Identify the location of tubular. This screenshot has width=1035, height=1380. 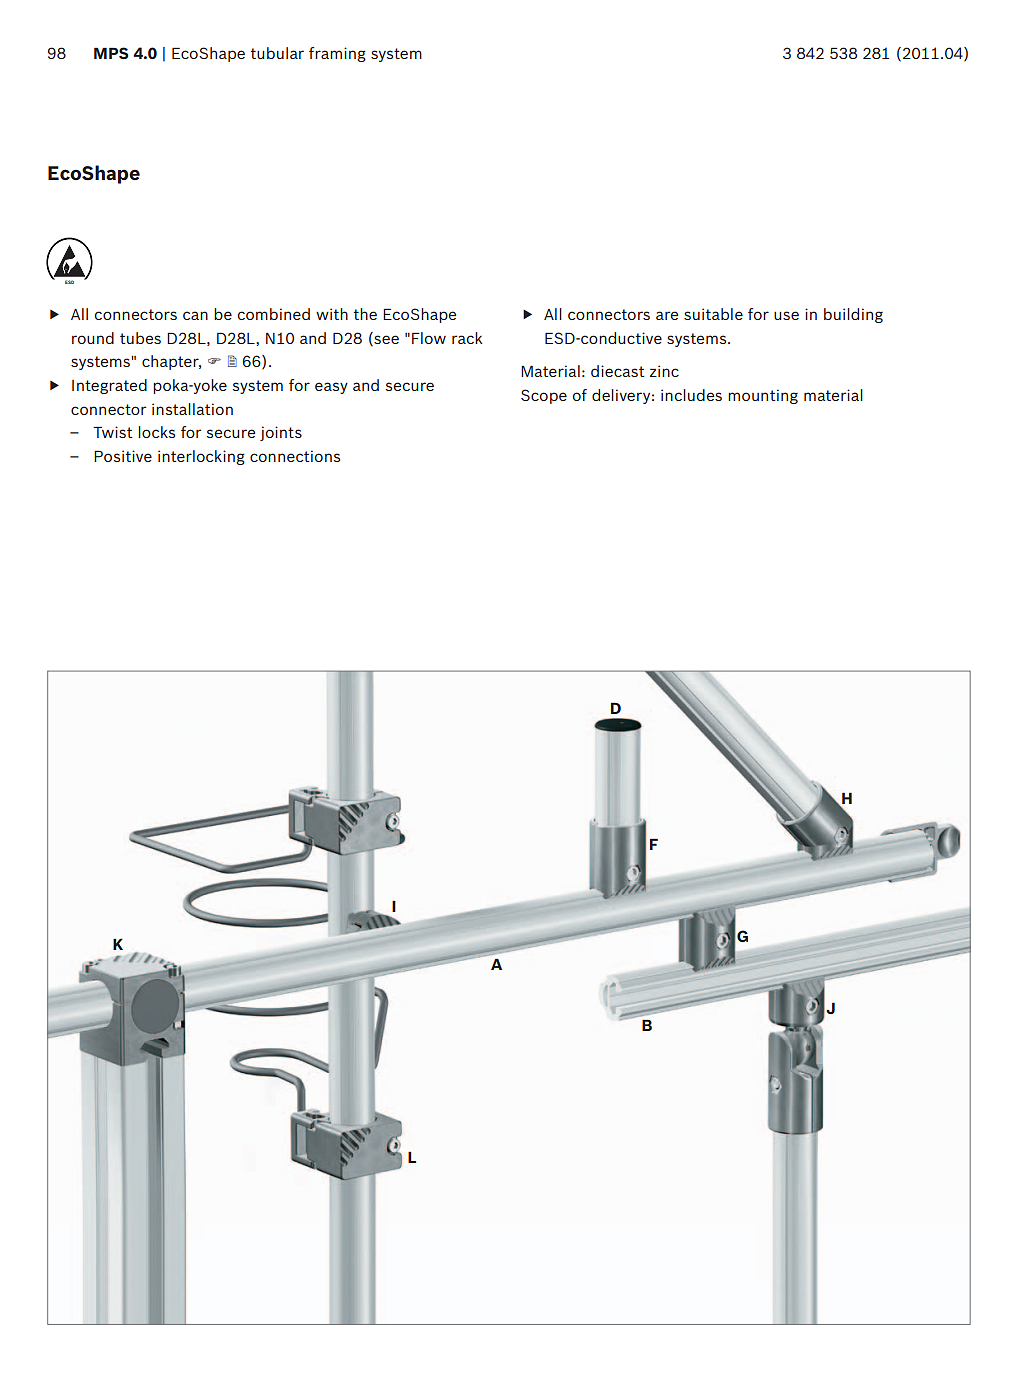
(277, 53).
